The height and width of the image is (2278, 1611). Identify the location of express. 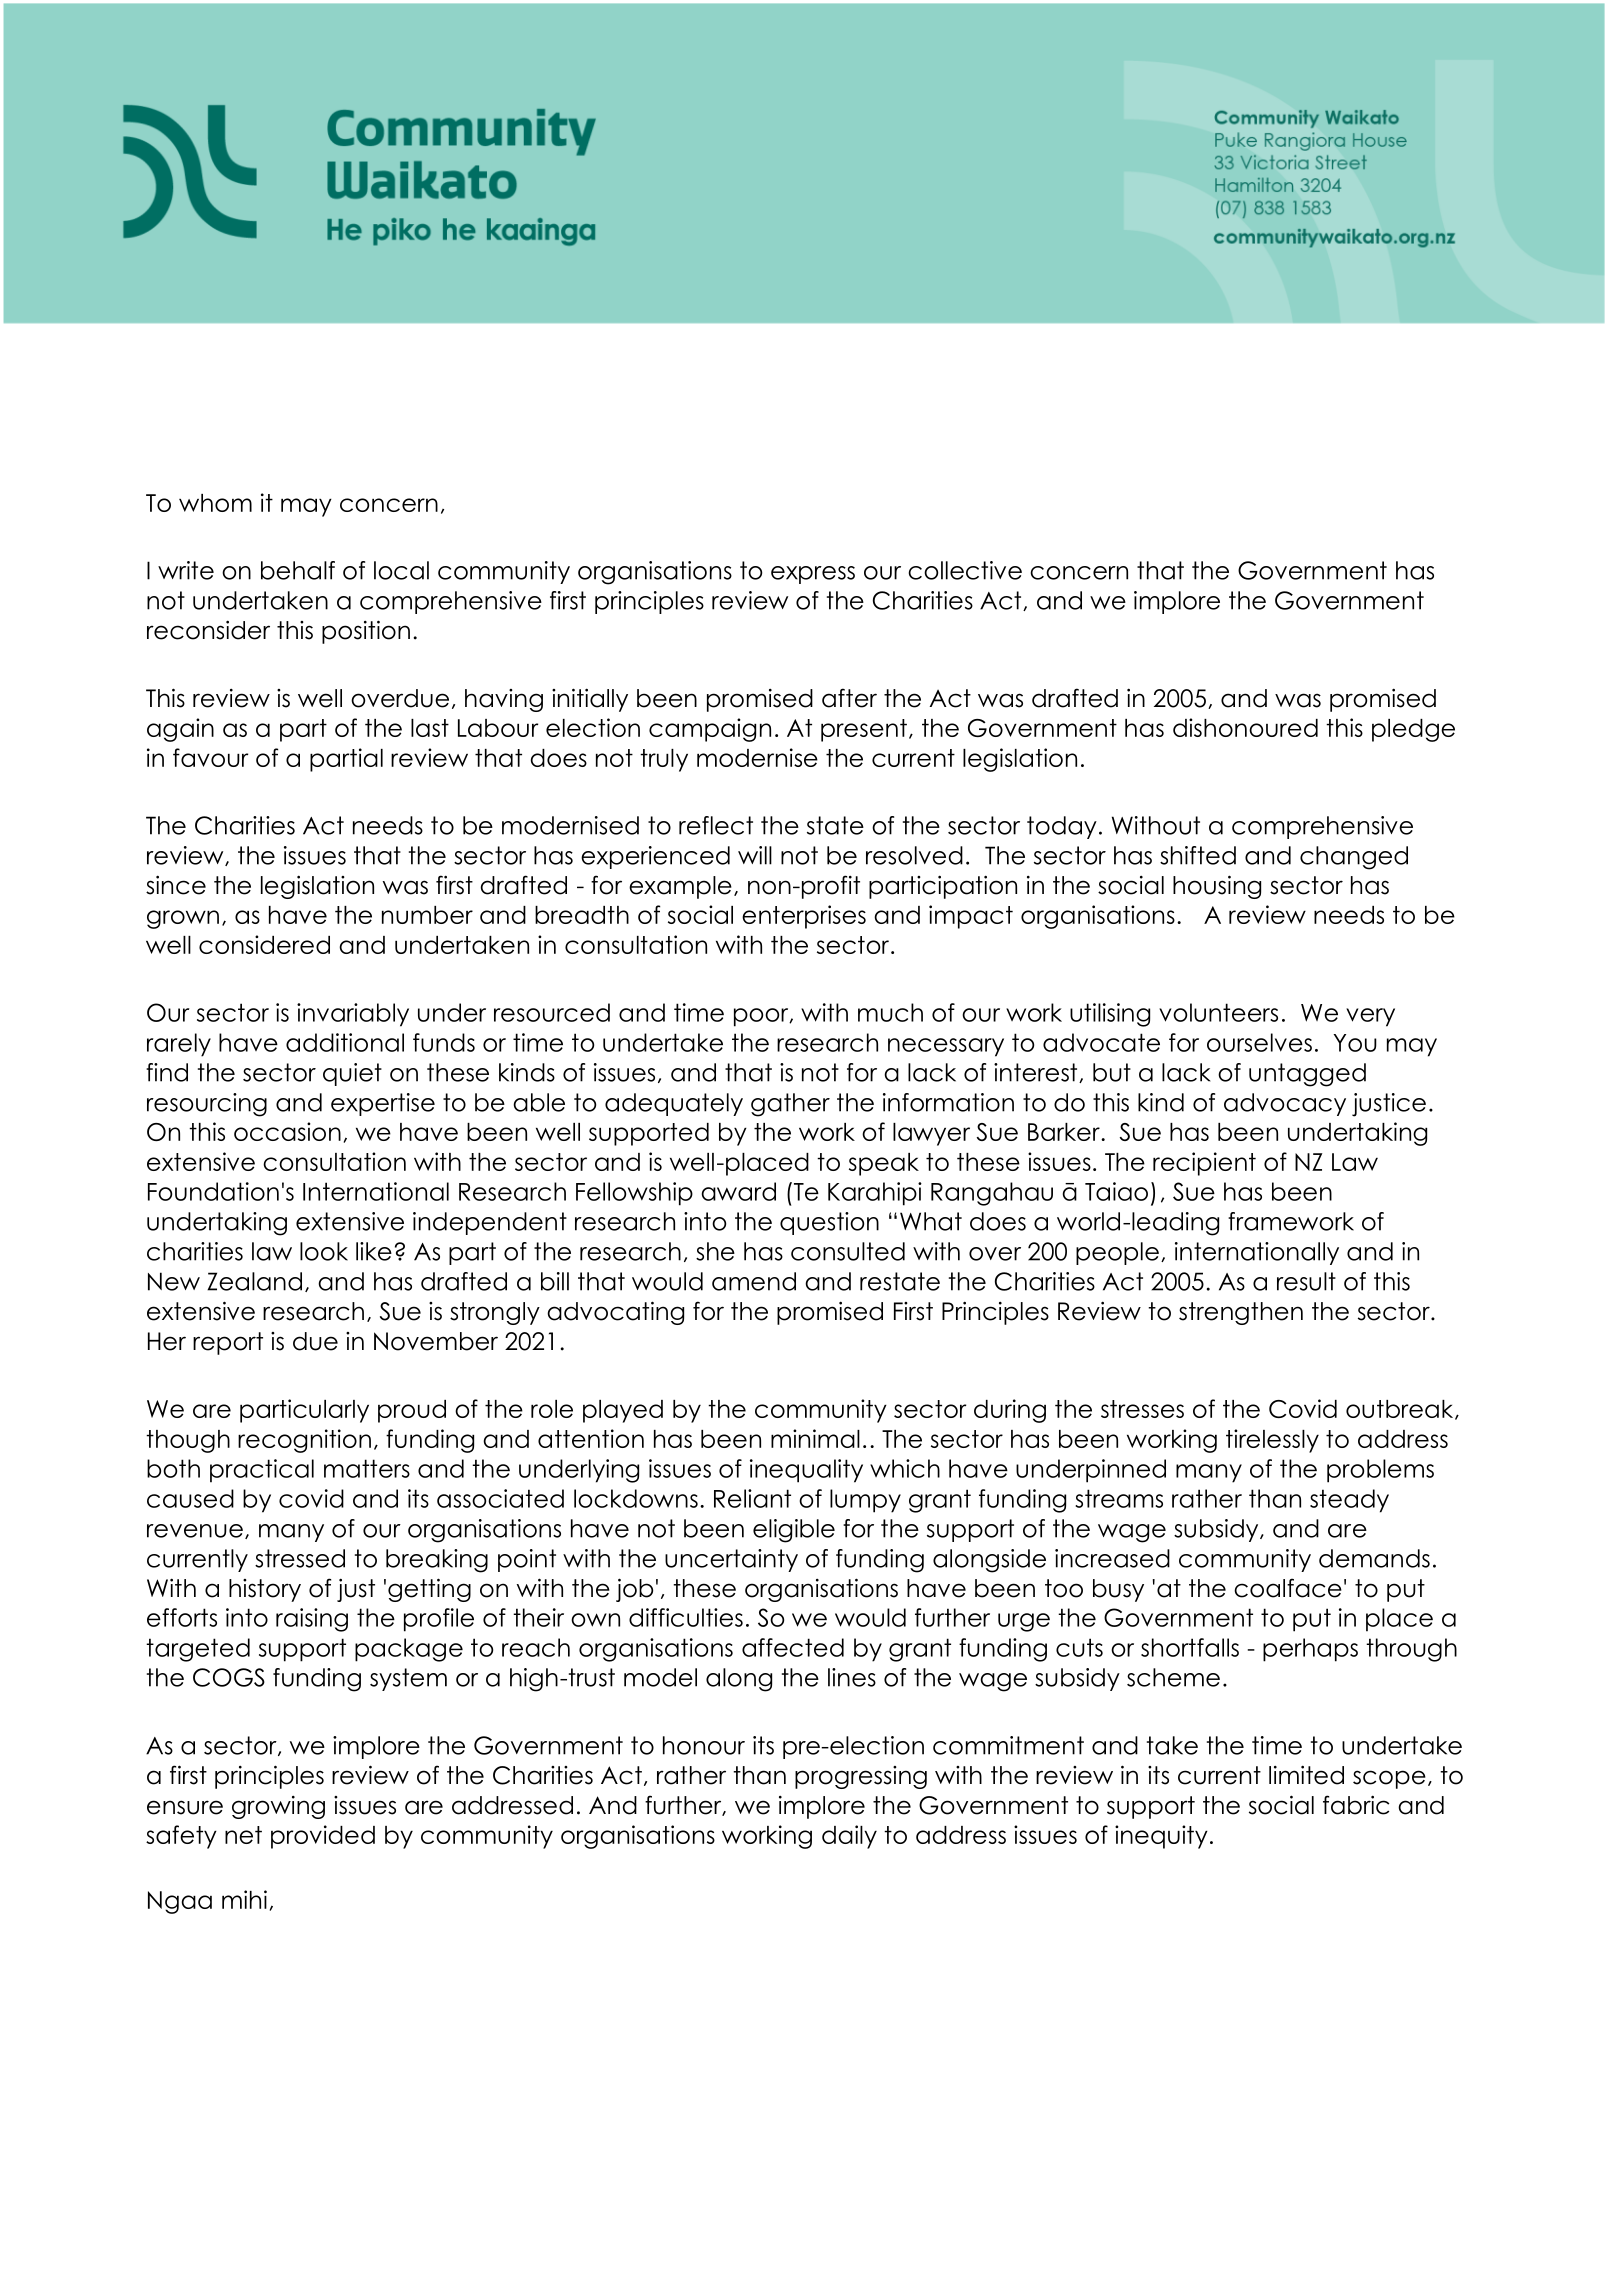
(813, 575).
